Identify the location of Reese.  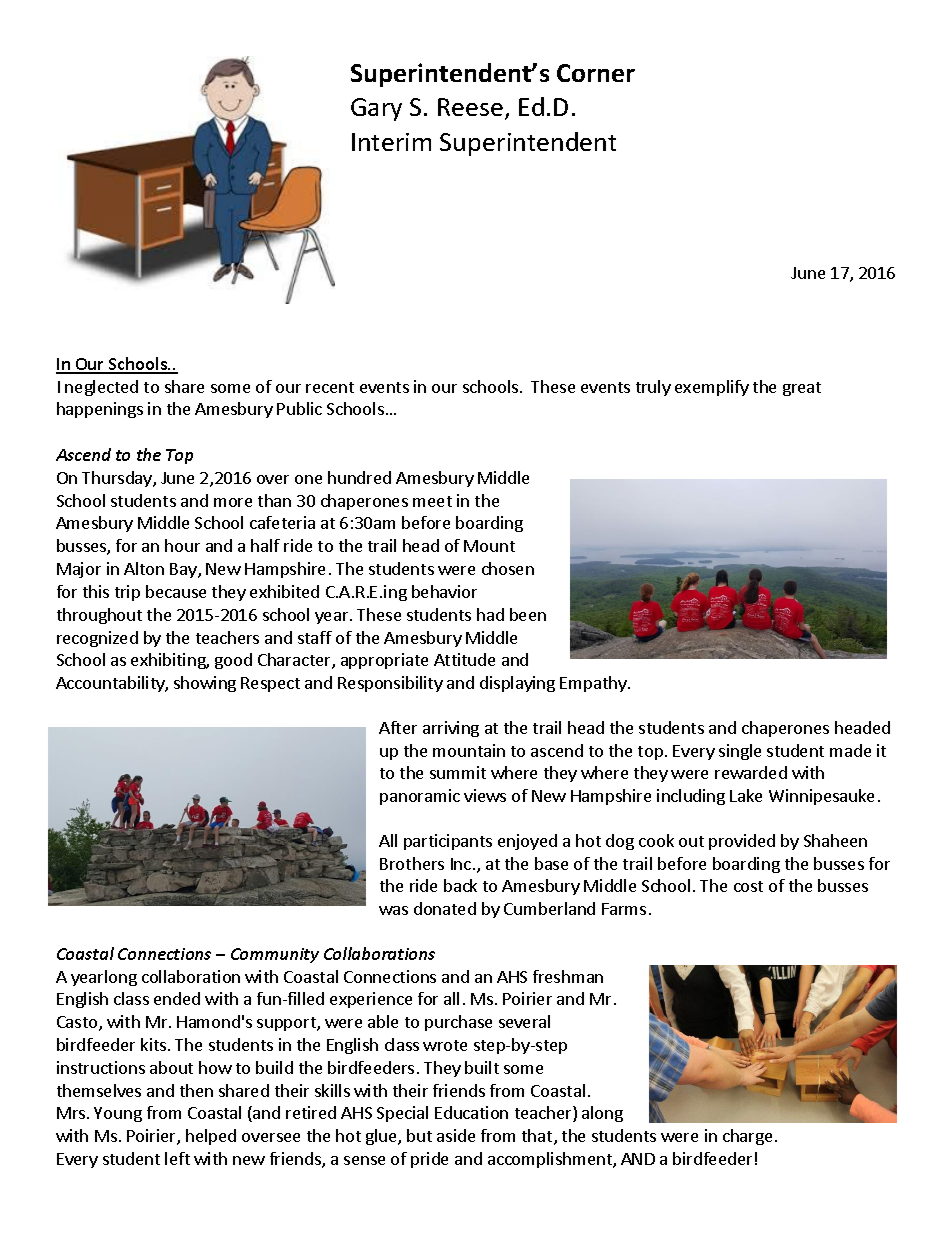
(470, 107).
